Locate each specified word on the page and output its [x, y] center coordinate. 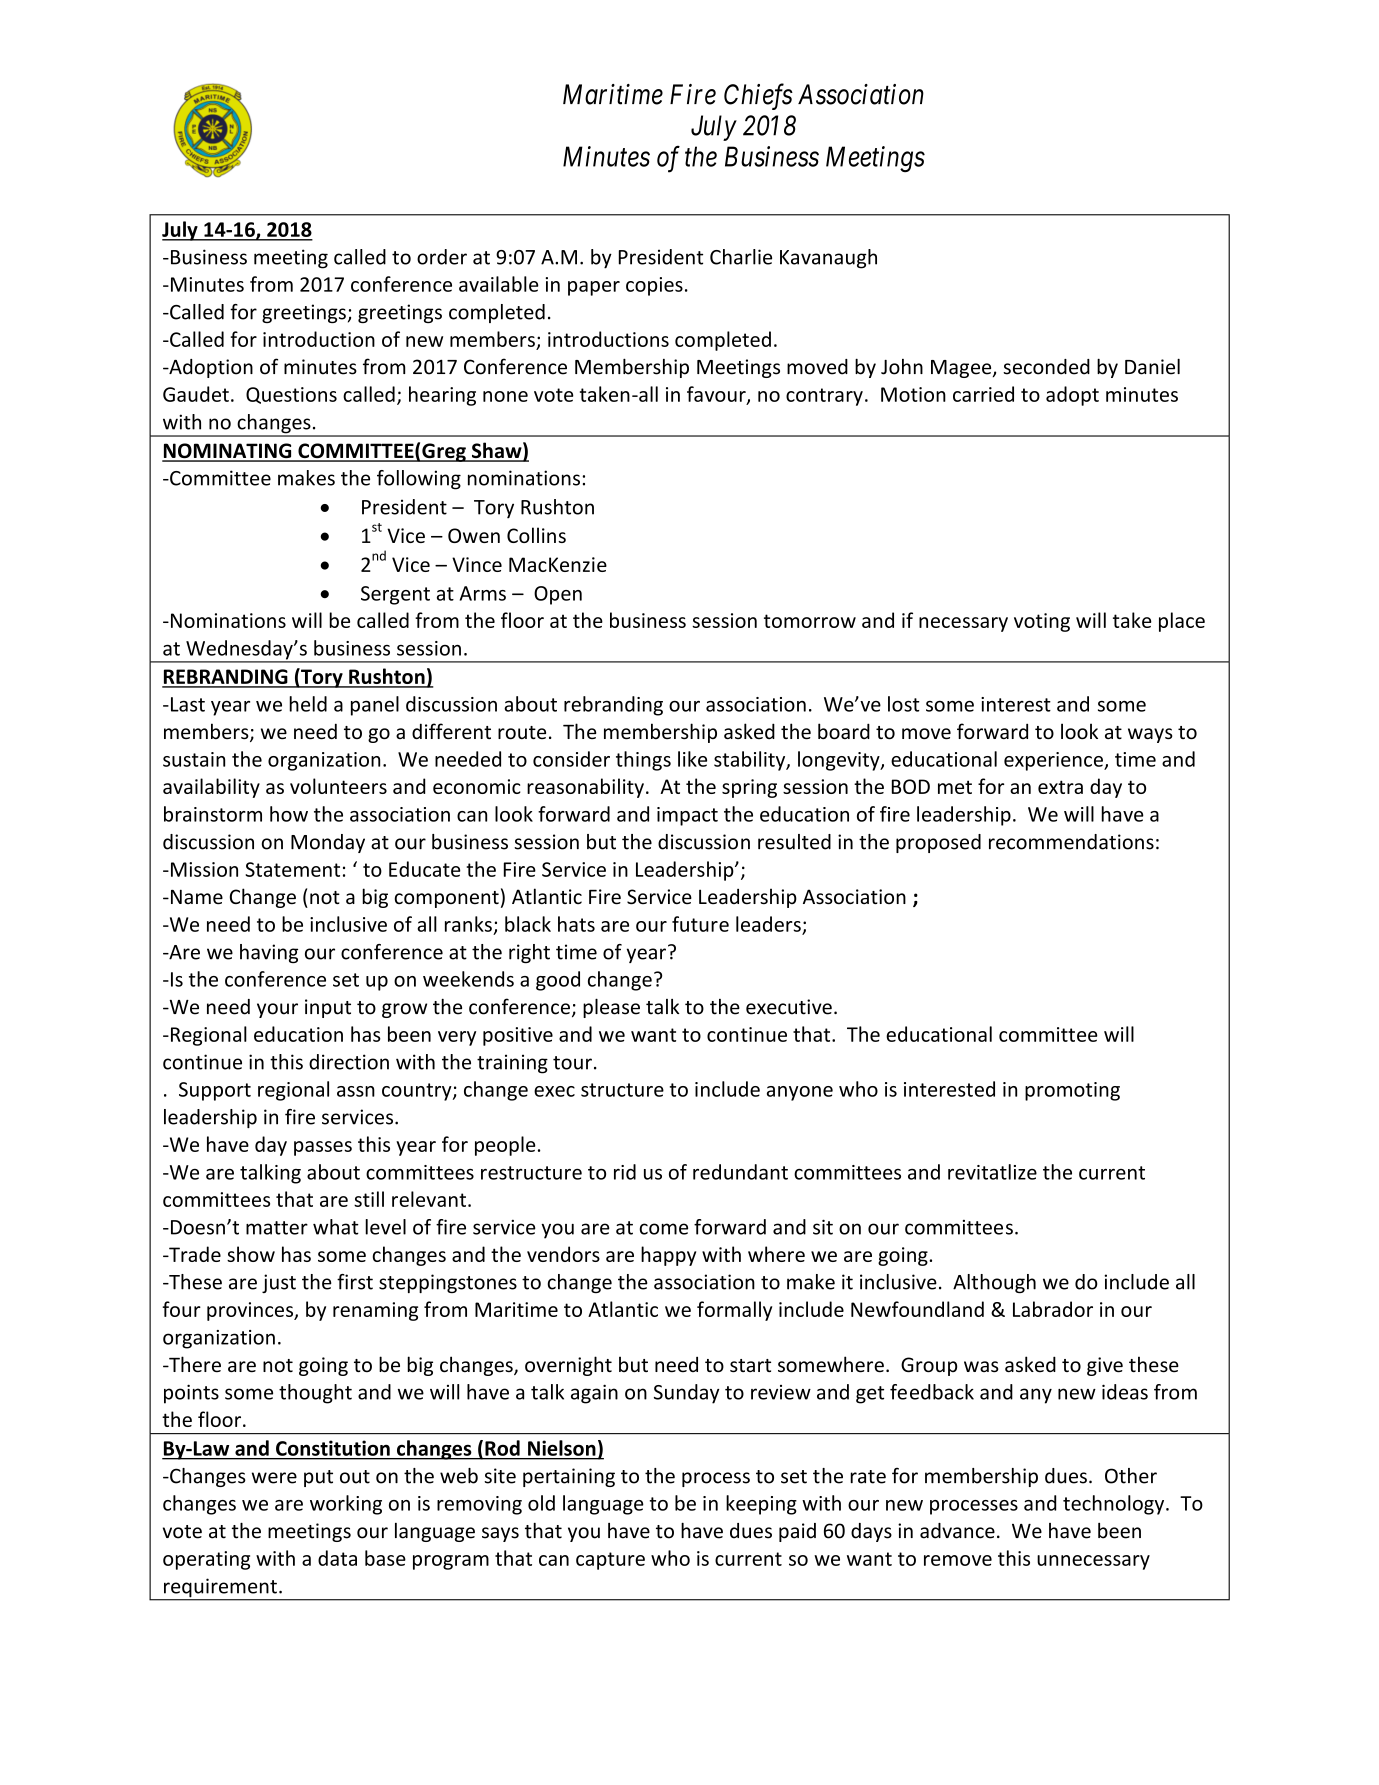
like [692, 759]
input [328, 1008]
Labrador [1053, 1309]
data [337, 1558]
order [442, 257]
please [611, 1008]
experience [1054, 761]
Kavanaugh [828, 259]
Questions [291, 395]
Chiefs [758, 96]
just [279, 1283]
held [308, 704]
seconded [1046, 367]
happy [668, 1256]
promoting [1072, 1091]
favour [717, 395]
